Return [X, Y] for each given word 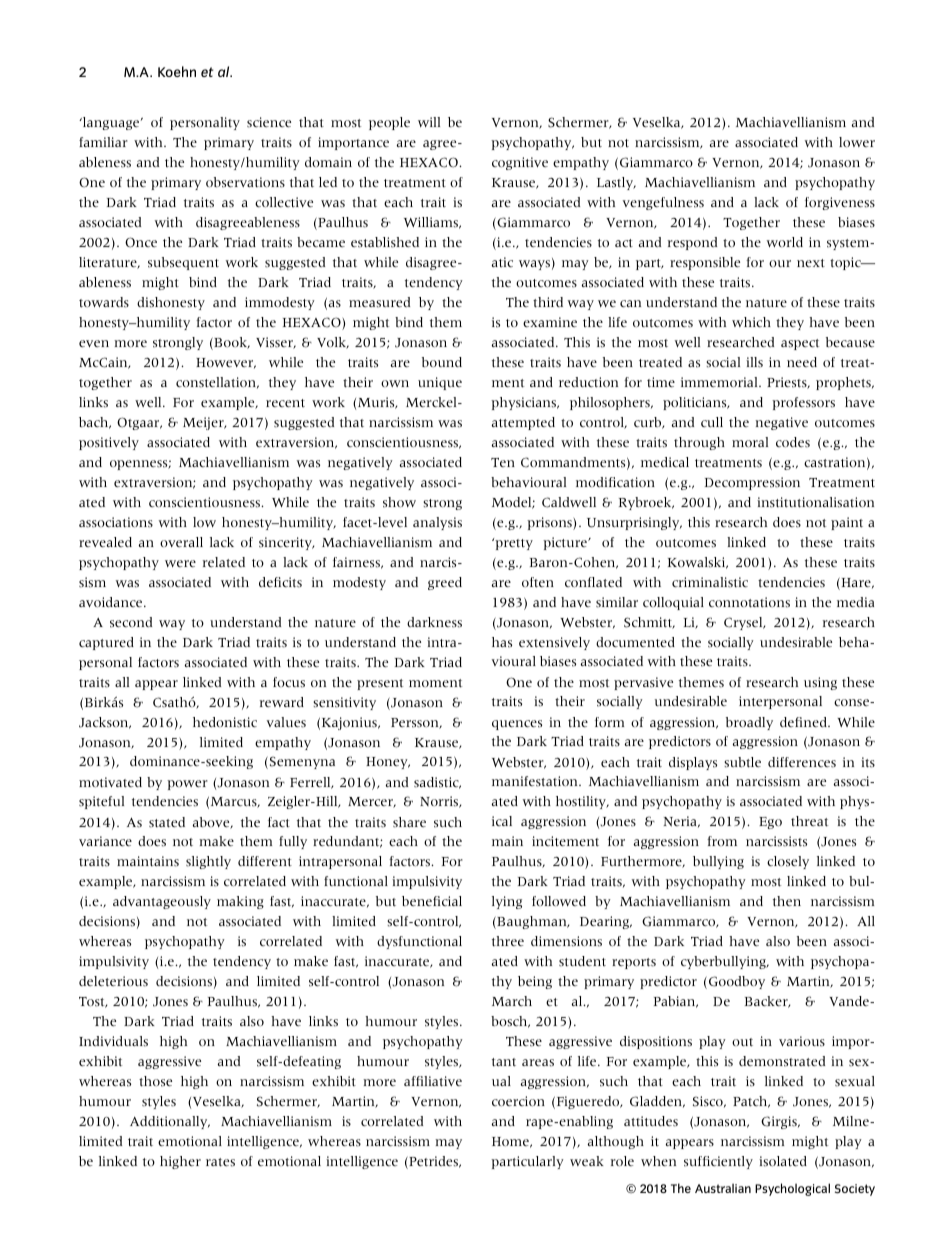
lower [857, 142]
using [820, 683]
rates [220, 1162]
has [502, 642]
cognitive [520, 163]
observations [245, 182]
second [131, 622]
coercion [518, 1101]
